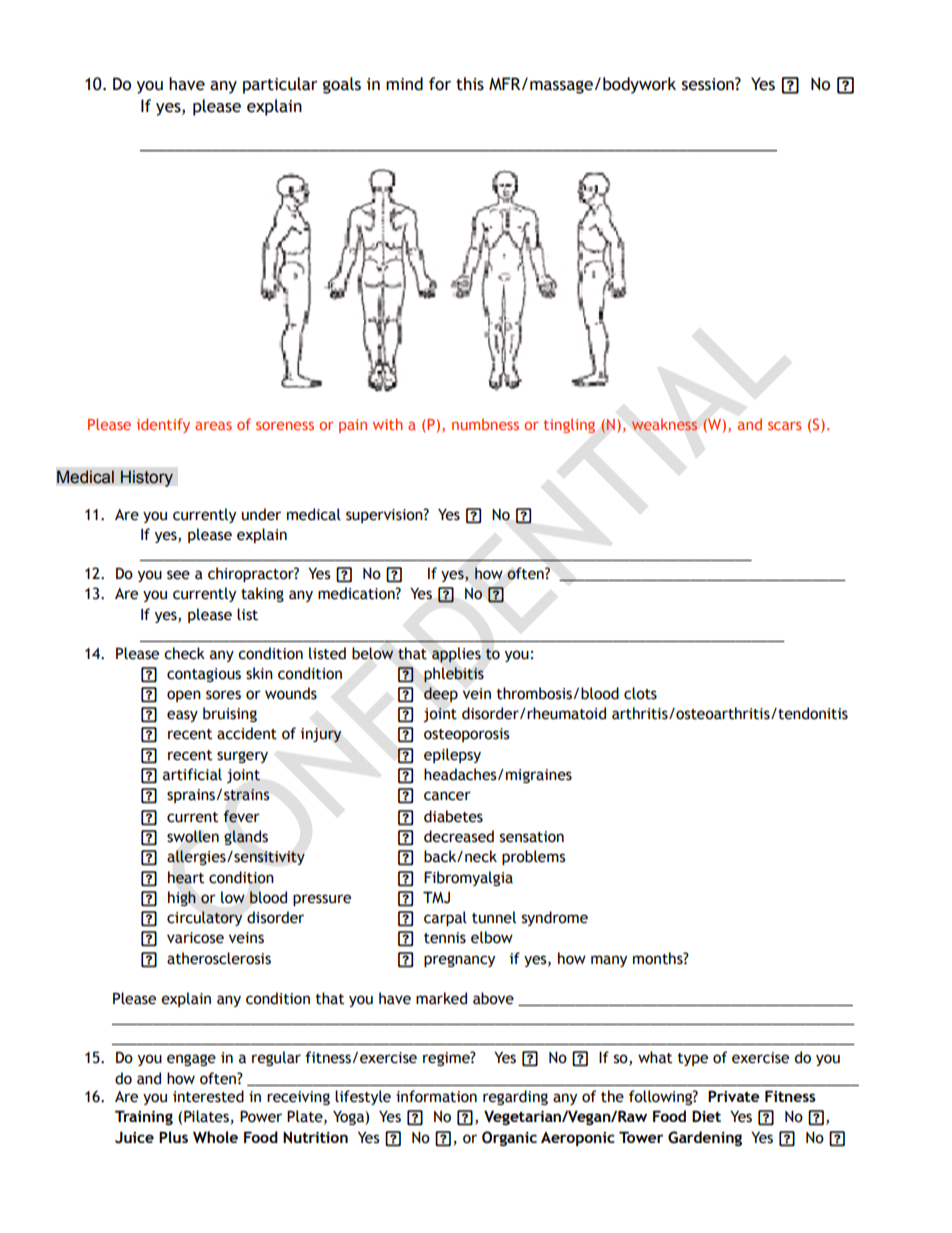  I want to click on weakness, so click(664, 424).
